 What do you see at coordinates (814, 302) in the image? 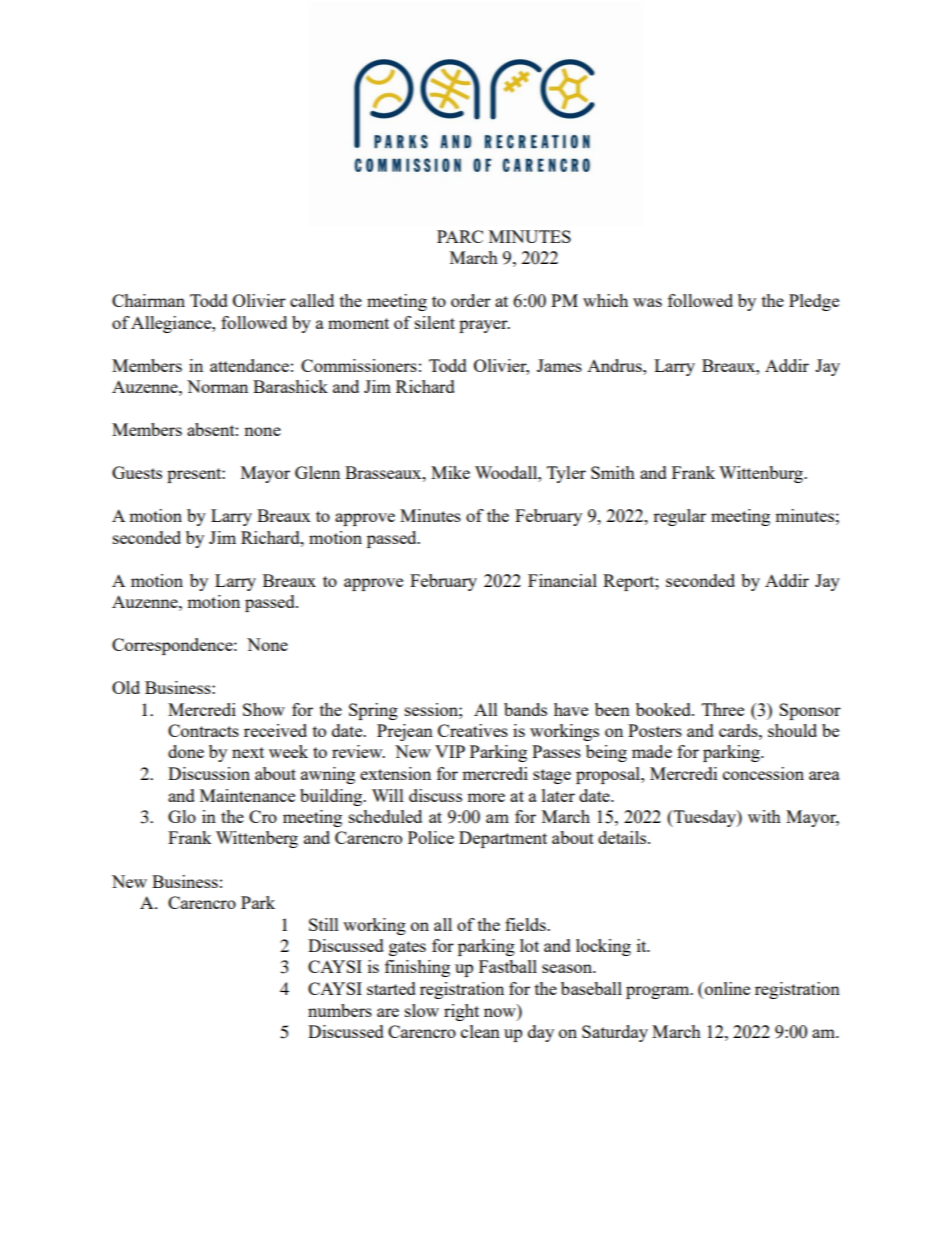
I see `Pledge` at bounding box center [814, 302].
